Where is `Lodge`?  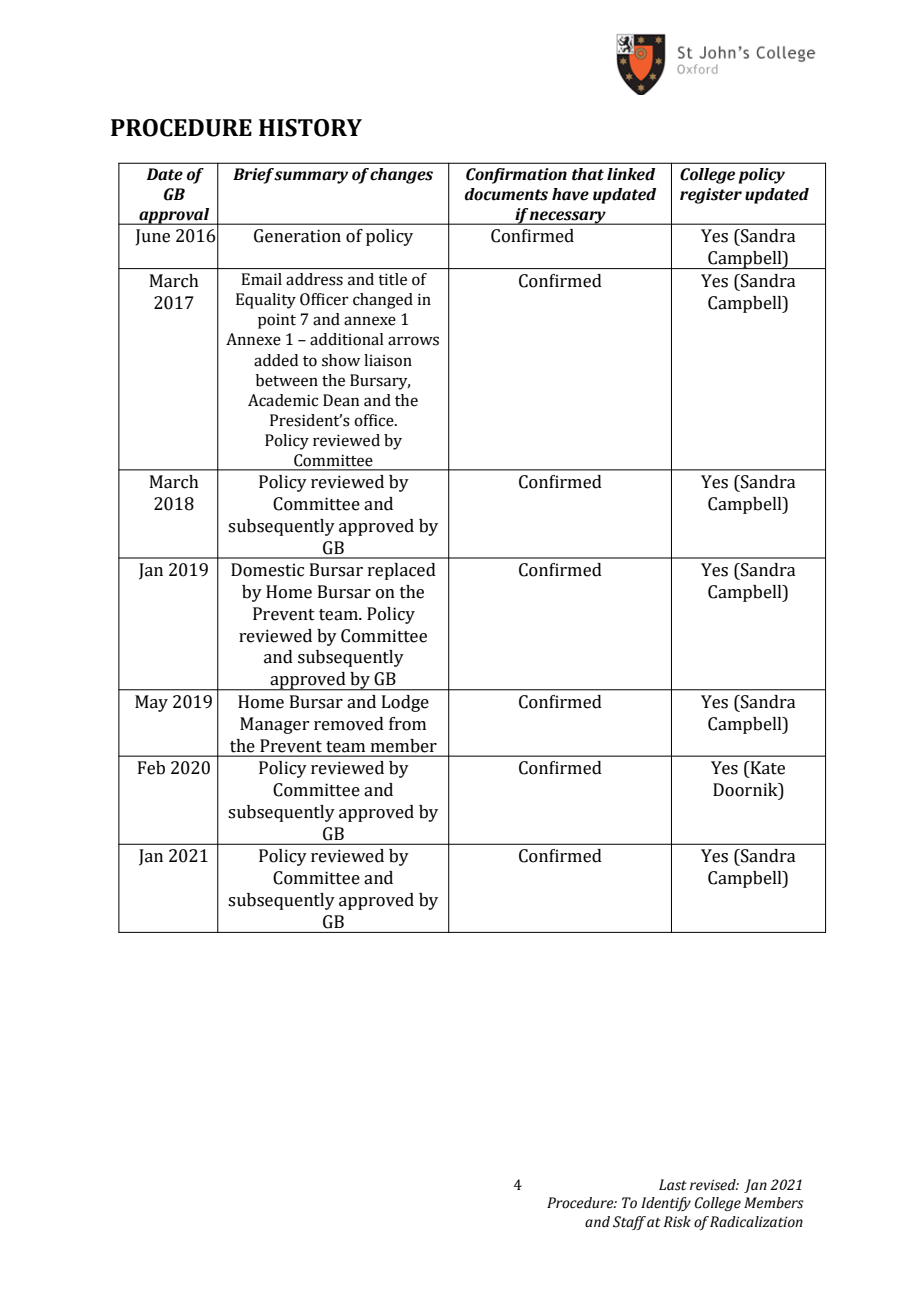
Lodge is located at coordinates (405, 703).
